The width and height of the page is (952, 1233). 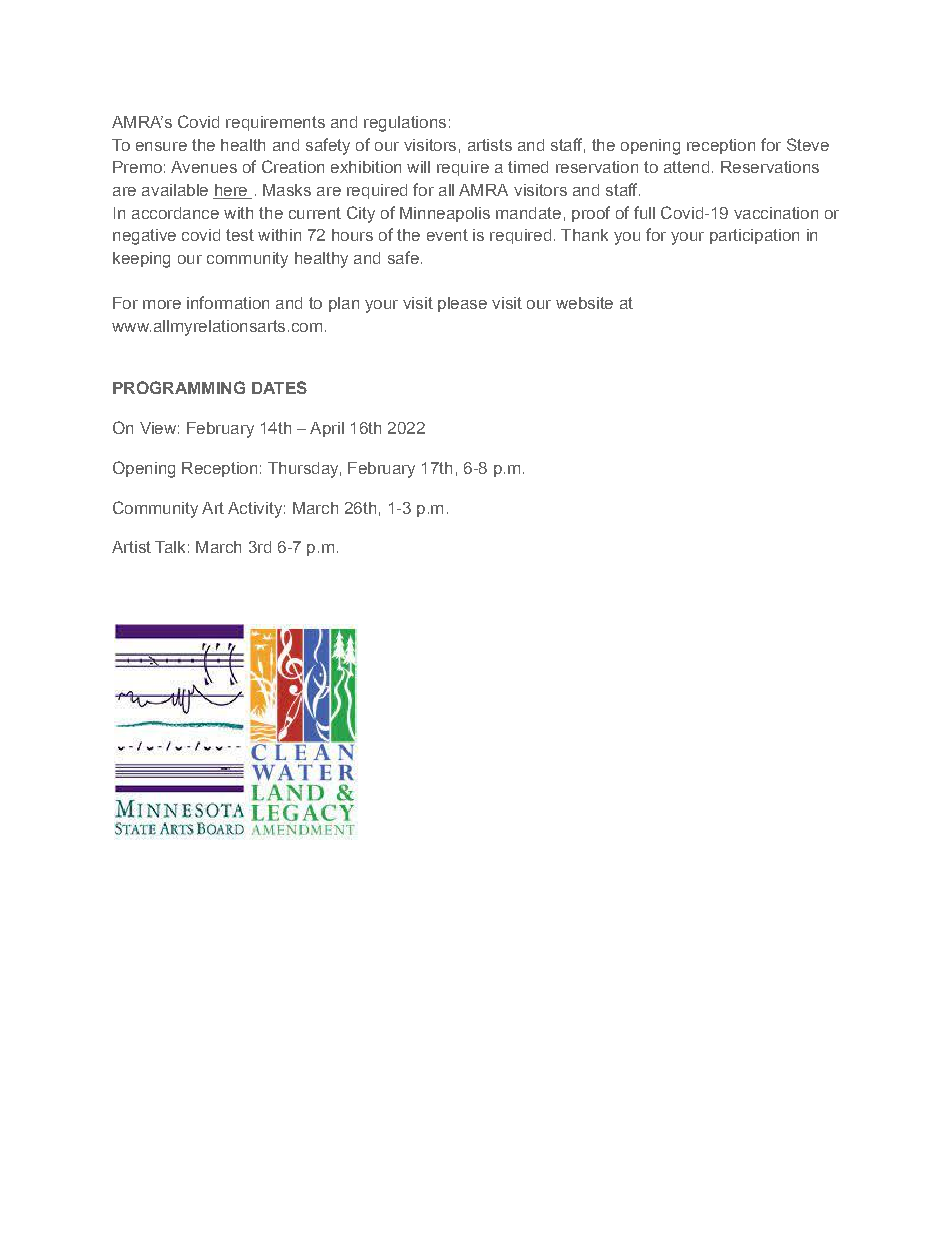 What do you see at coordinates (170, 547) in the page?
I see `Talk` at bounding box center [170, 547].
